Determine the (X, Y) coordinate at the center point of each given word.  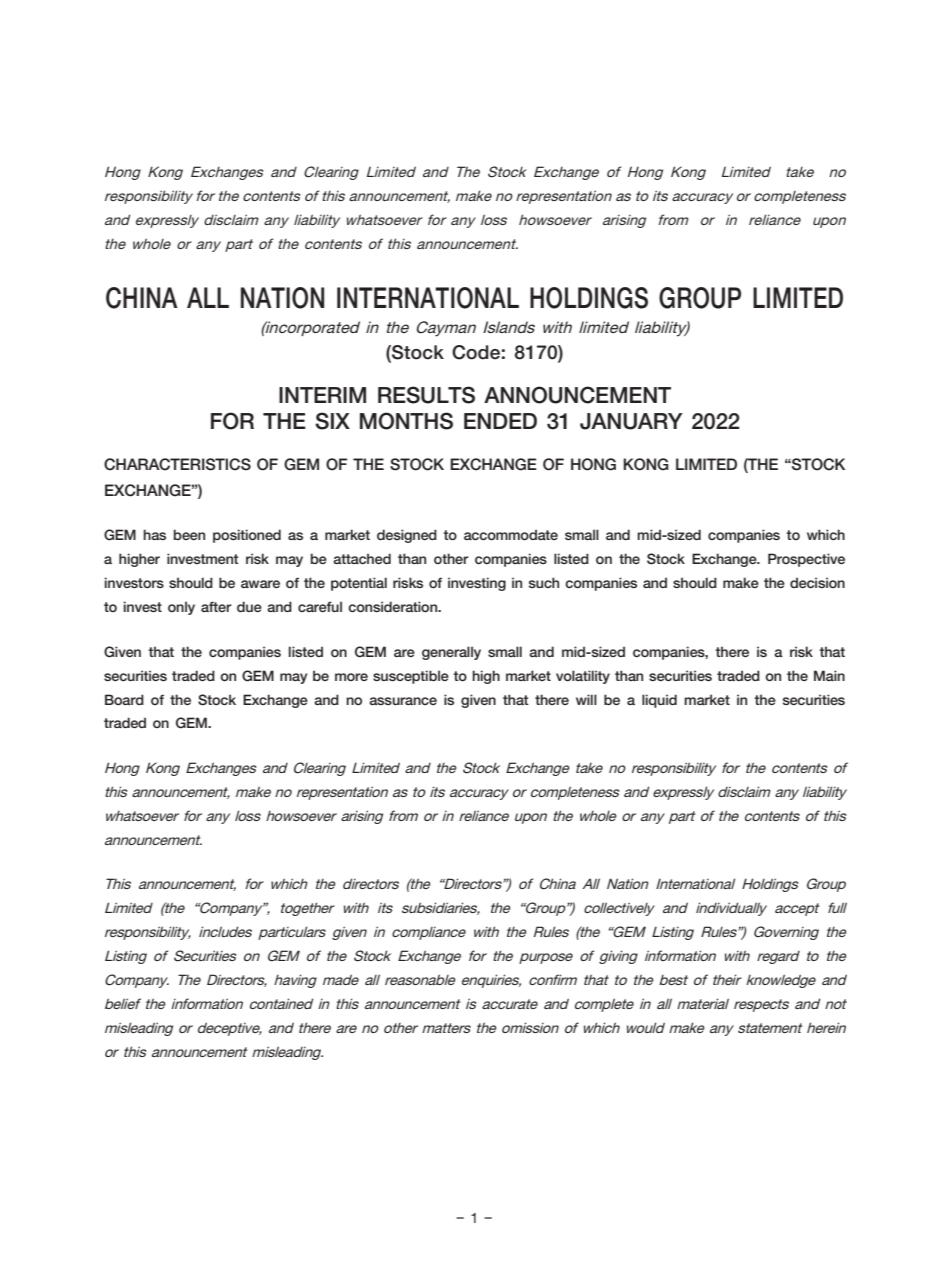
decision (817, 582)
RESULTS (426, 395)
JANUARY (631, 421)
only (181, 608)
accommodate (511, 534)
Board (124, 699)
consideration (394, 606)
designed (407, 536)
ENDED (500, 421)
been (189, 534)
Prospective (806, 560)
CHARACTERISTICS (177, 464)
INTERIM (322, 395)
